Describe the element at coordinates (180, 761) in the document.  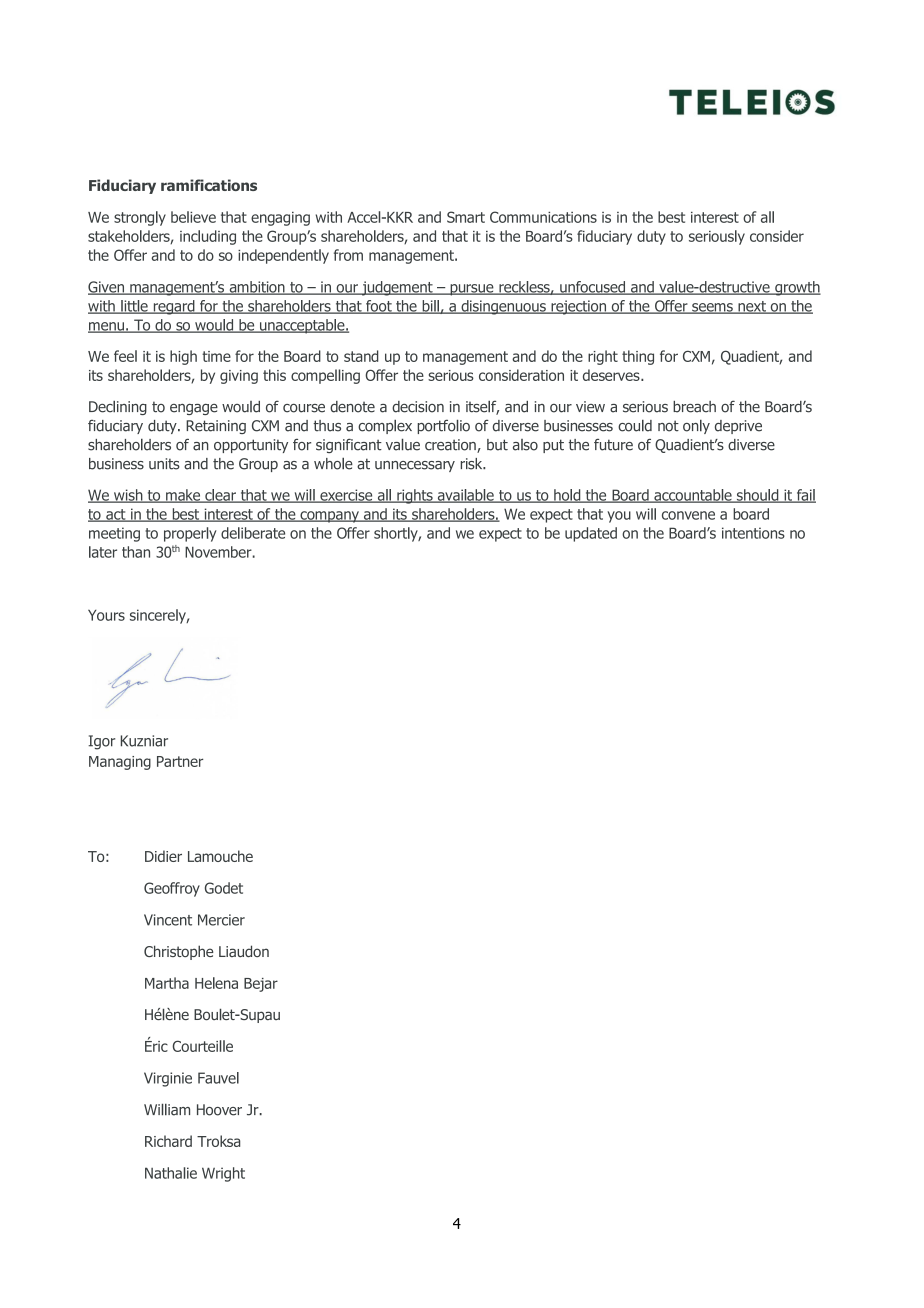
I see `Partner` at that location.
